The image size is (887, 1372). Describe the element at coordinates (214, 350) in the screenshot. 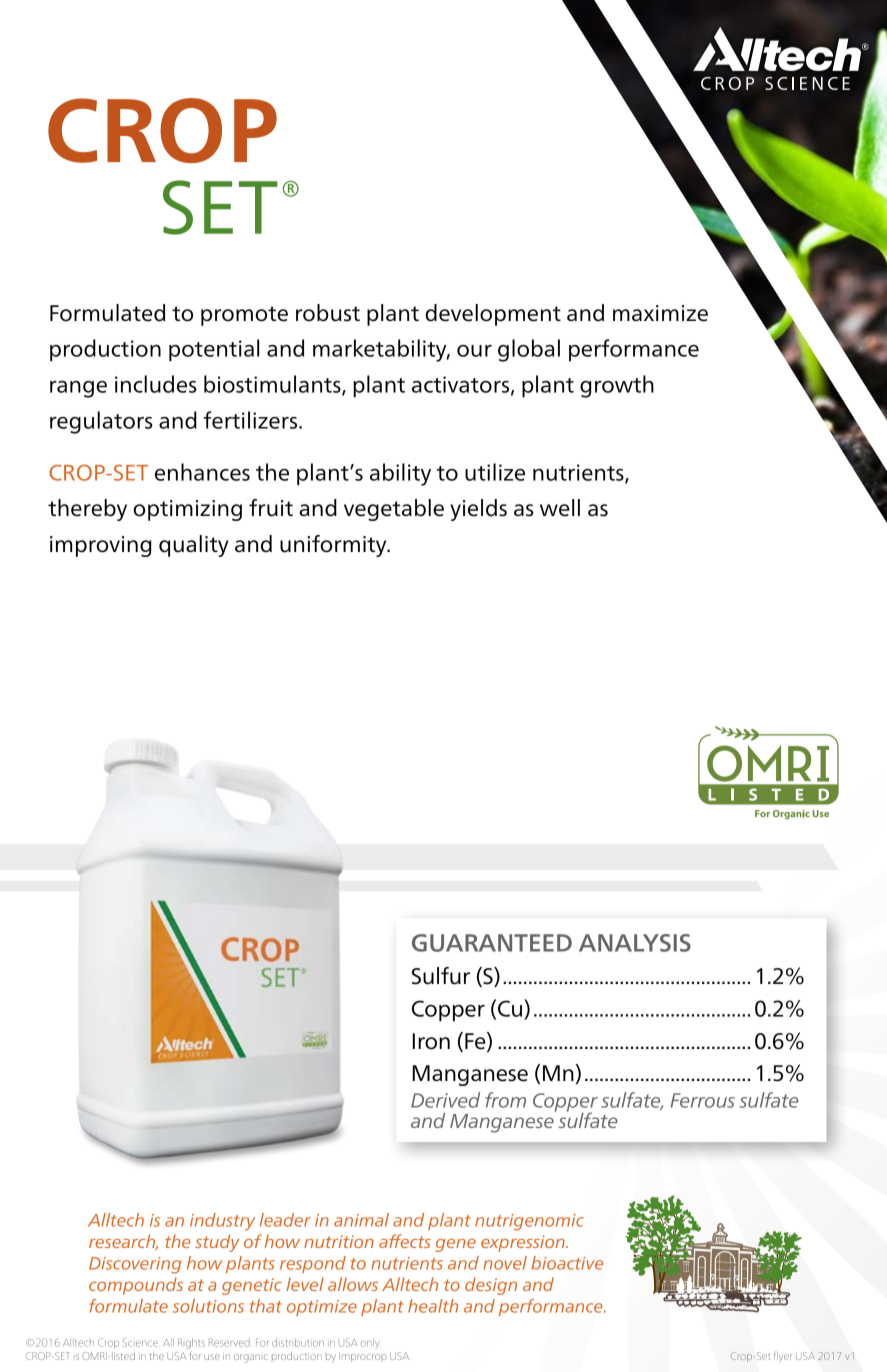

I see `potential` at that location.
